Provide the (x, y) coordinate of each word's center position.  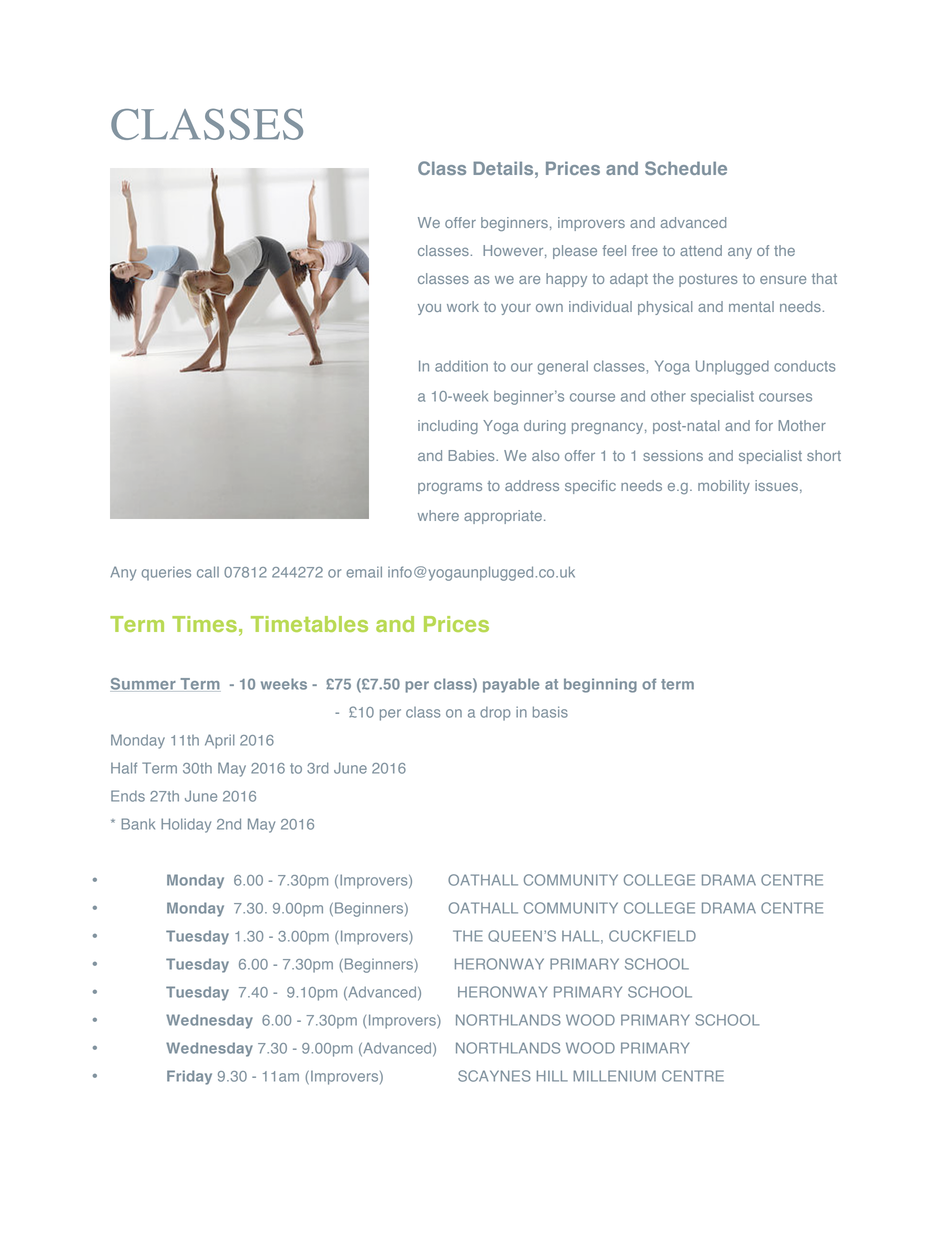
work (463, 306)
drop (495, 714)
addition (461, 366)
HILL (552, 1076)
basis (550, 712)
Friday (189, 1077)
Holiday (186, 825)
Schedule (686, 168)
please (575, 252)
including (448, 427)
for (764, 425)
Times (204, 624)
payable (511, 685)
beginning (600, 685)
